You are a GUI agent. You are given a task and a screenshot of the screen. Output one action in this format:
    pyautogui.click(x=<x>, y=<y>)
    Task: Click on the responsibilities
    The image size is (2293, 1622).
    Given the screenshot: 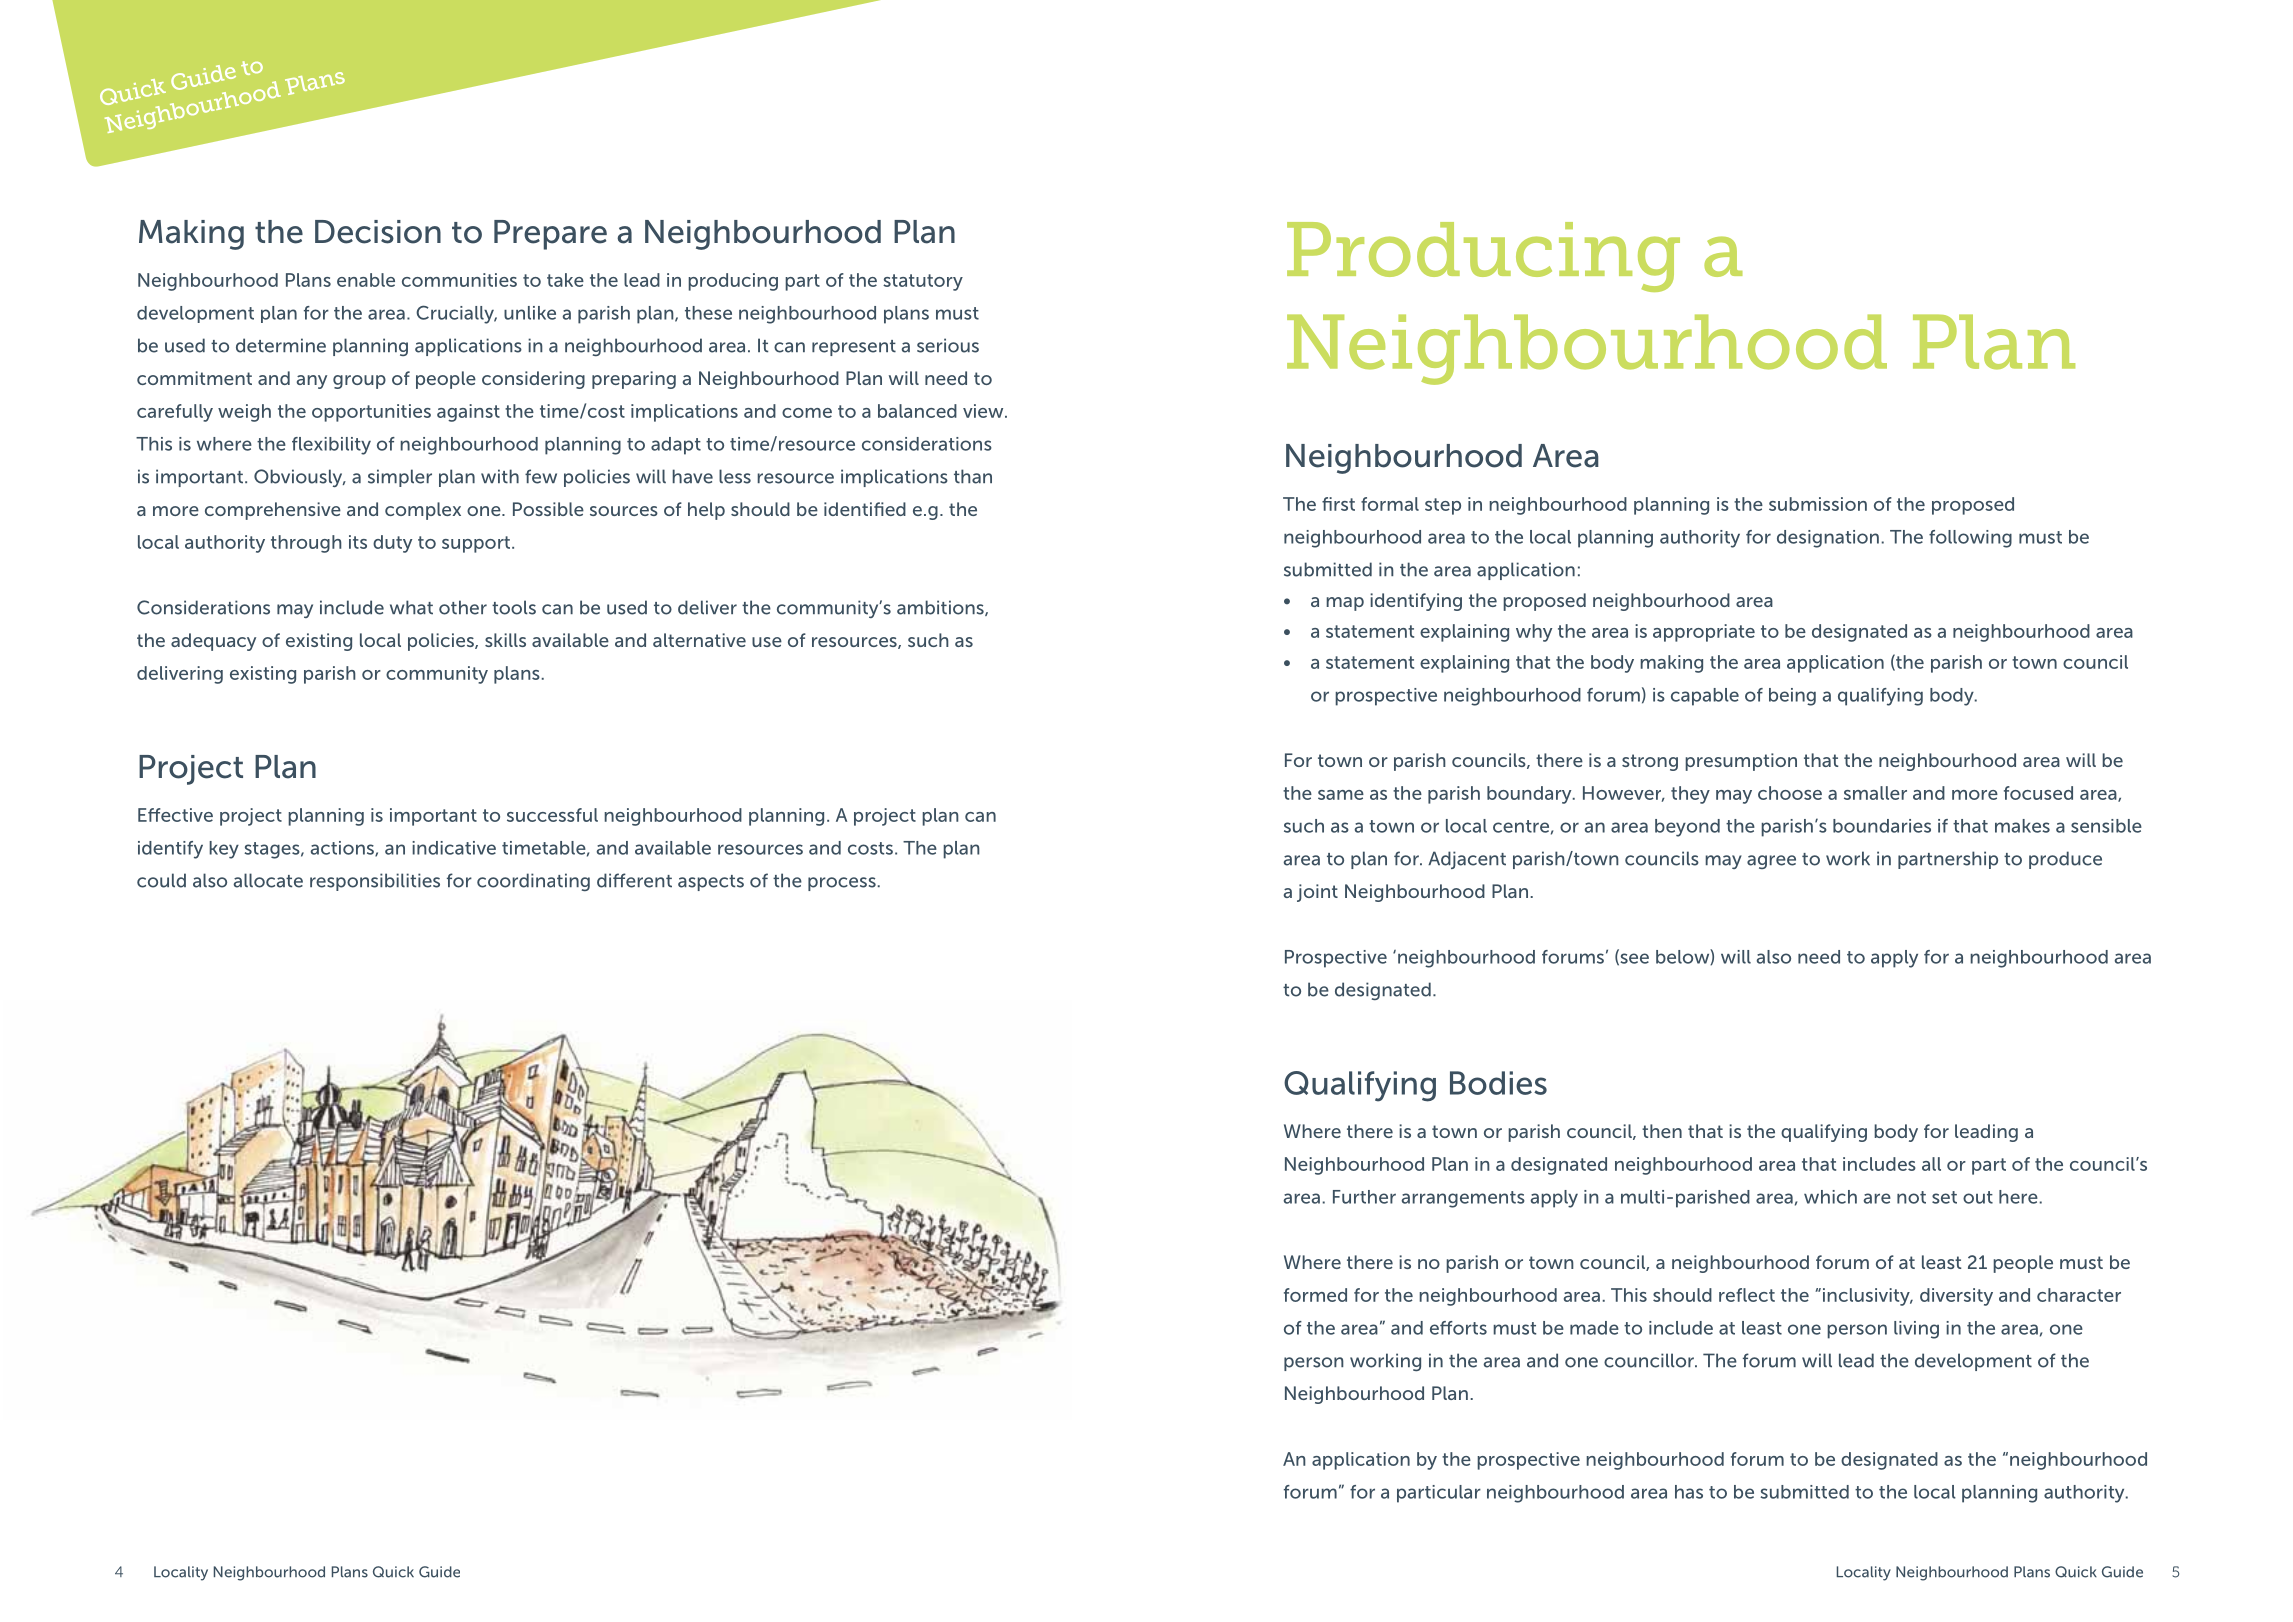 What is the action you would take?
    pyautogui.click(x=375, y=882)
